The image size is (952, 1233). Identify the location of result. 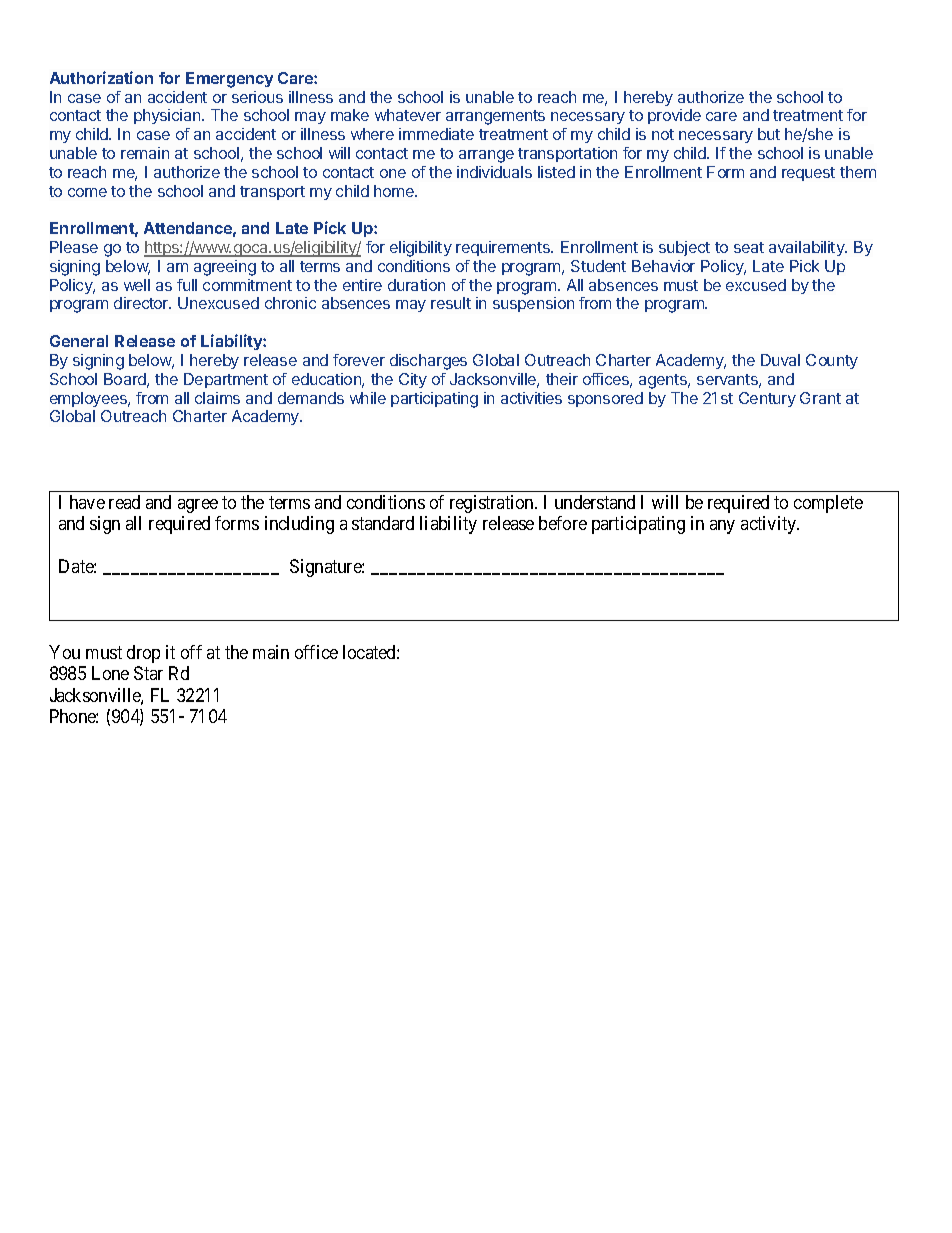
(451, 303).
